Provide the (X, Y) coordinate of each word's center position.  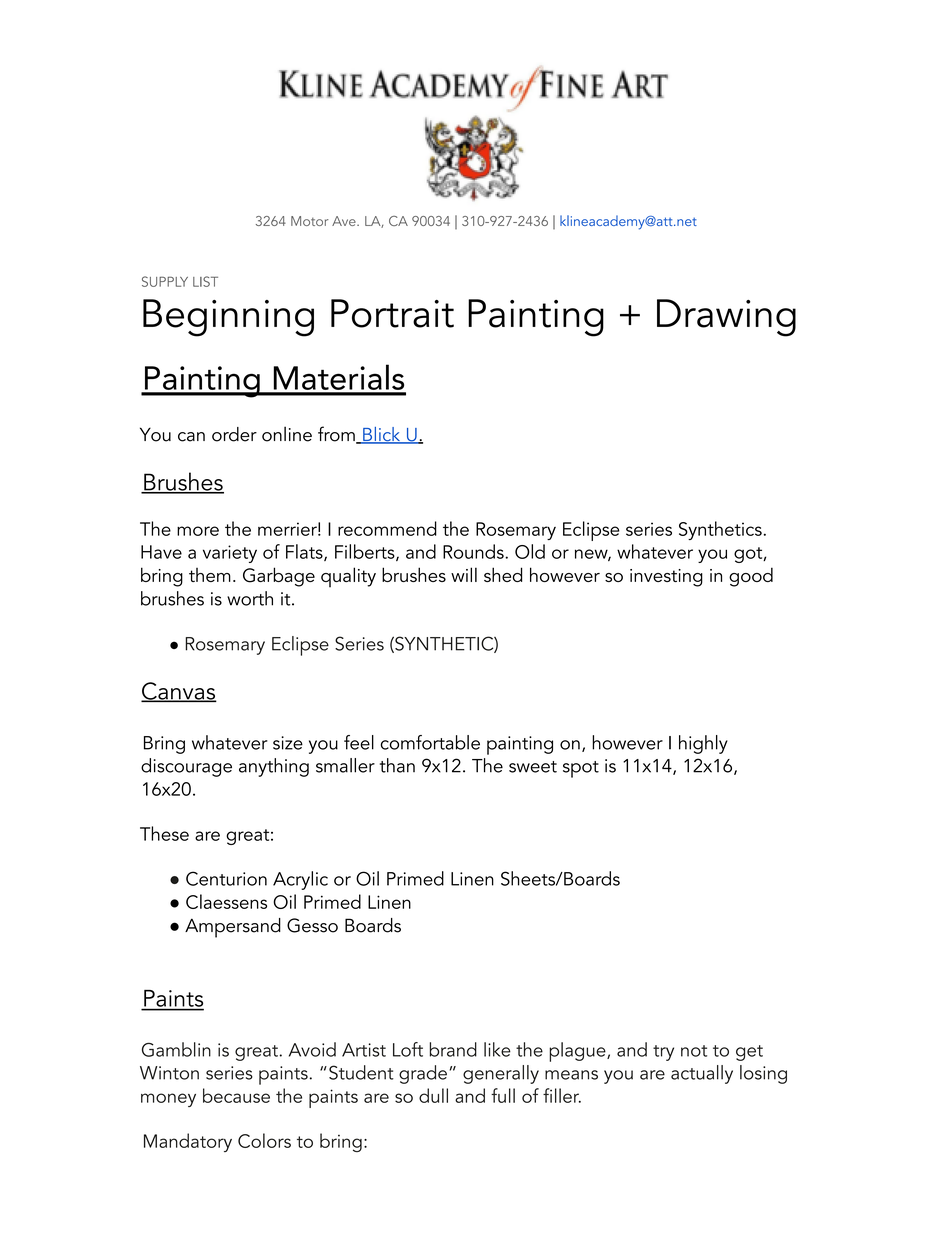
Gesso (312, 925)
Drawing (726, 318)
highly (703, 744)
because (236, 1095)
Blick (382, 435)
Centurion (226, 878)
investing (666, 578)
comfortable (430, 742)
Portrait (392, 313)
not (694, 1051)
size (288, 743)
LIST (205, 281)
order (234, 434)
